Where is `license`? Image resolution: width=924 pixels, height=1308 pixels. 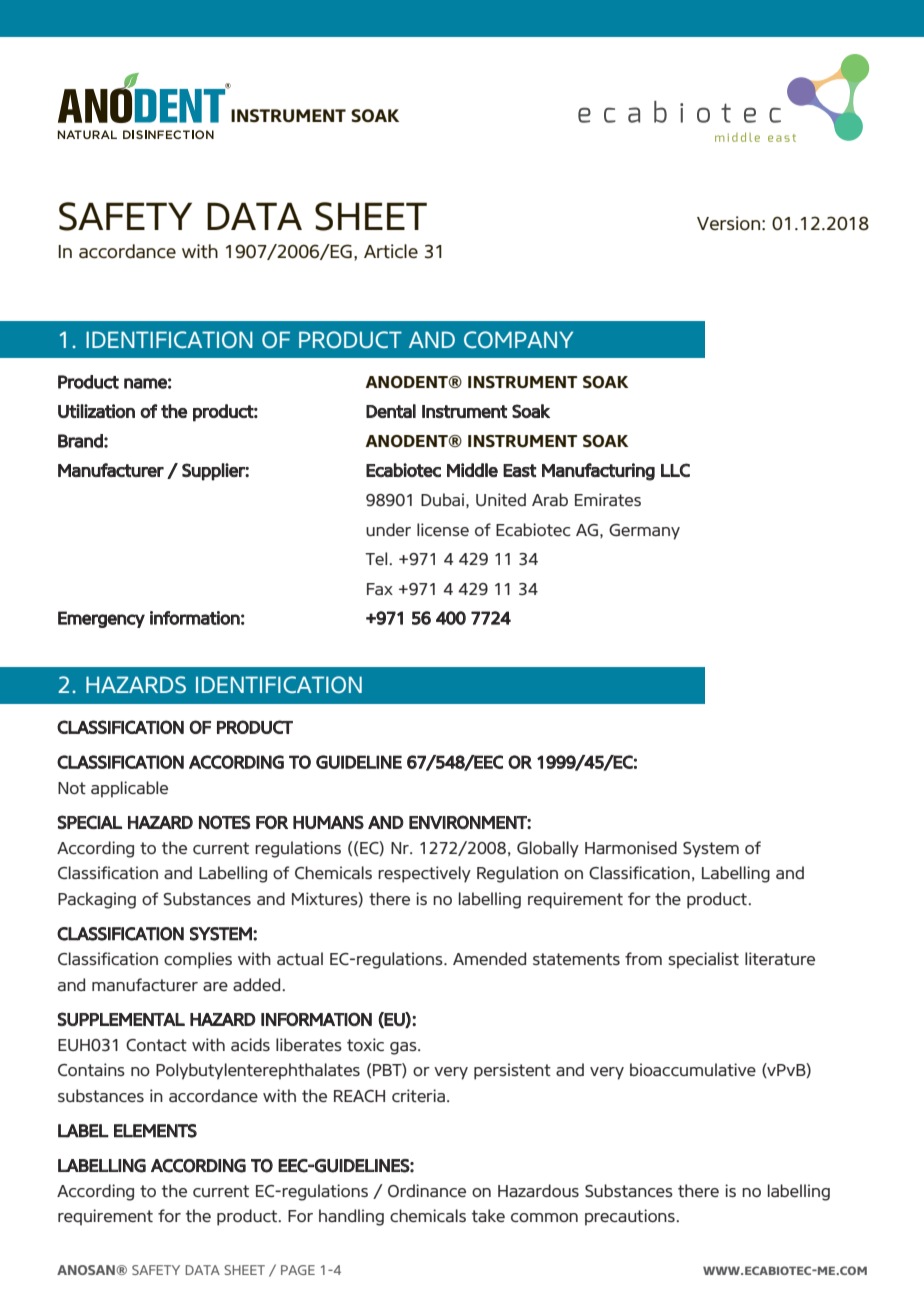 license is located at coordinates (443, 529).
